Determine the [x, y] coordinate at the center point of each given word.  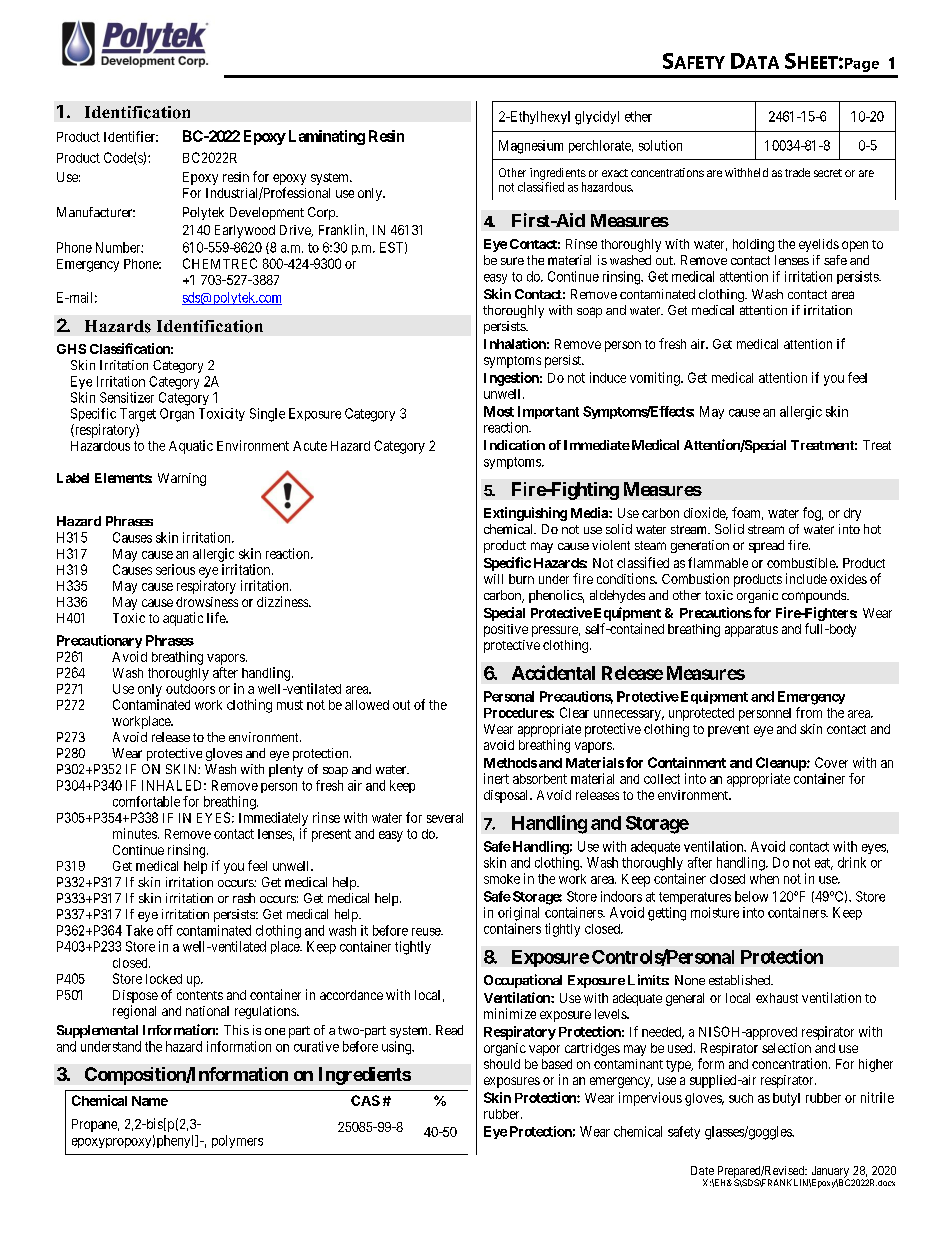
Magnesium [531, 147]
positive [506, 630]
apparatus [751, 631]
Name [150, 1101]
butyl [786, 1099]
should [502, 1064]
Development [267, 213]
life [217, 617]
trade [797, 172]
